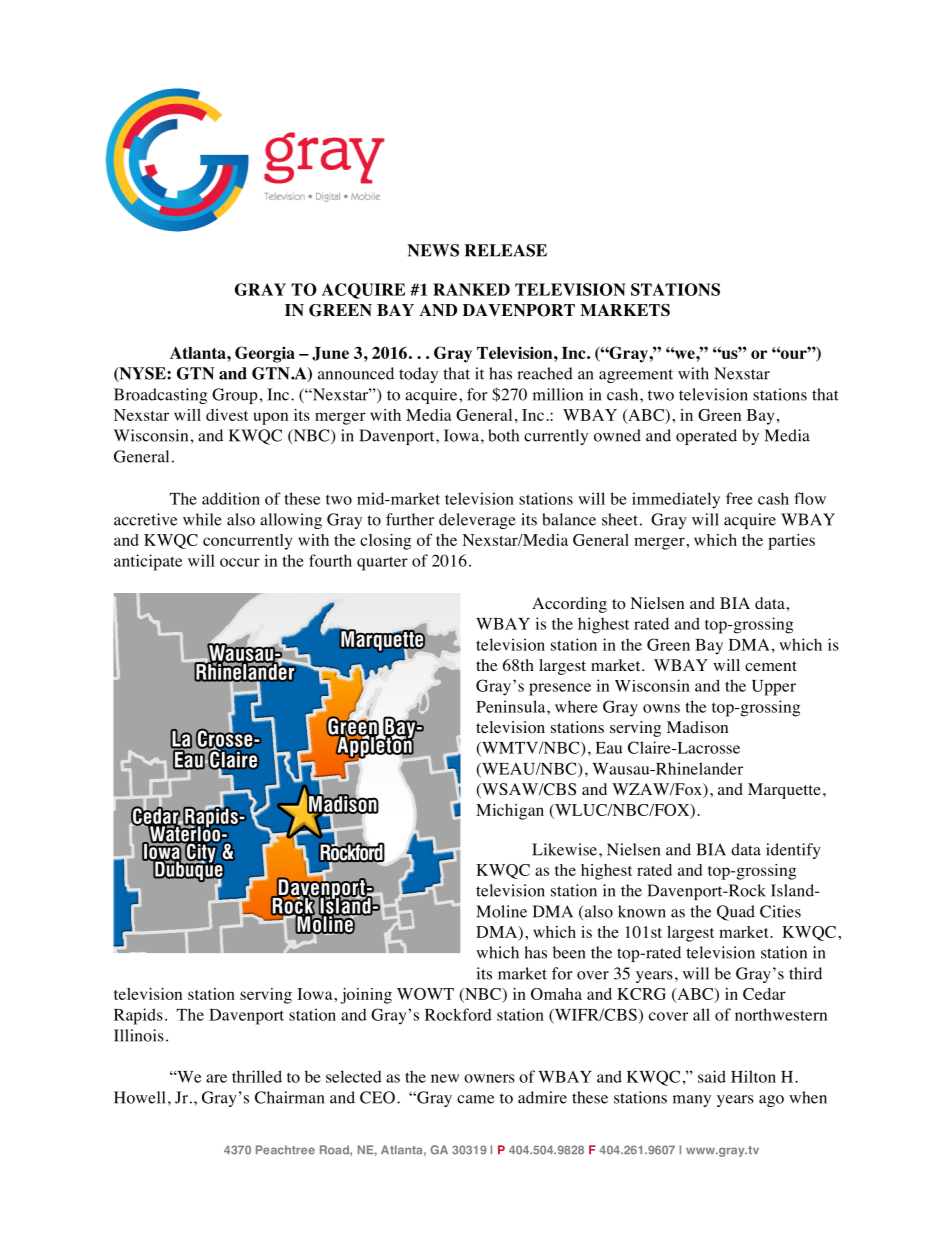 This screenshot has height=1233, width=952. I want to click on are, so click(216, 1078).
